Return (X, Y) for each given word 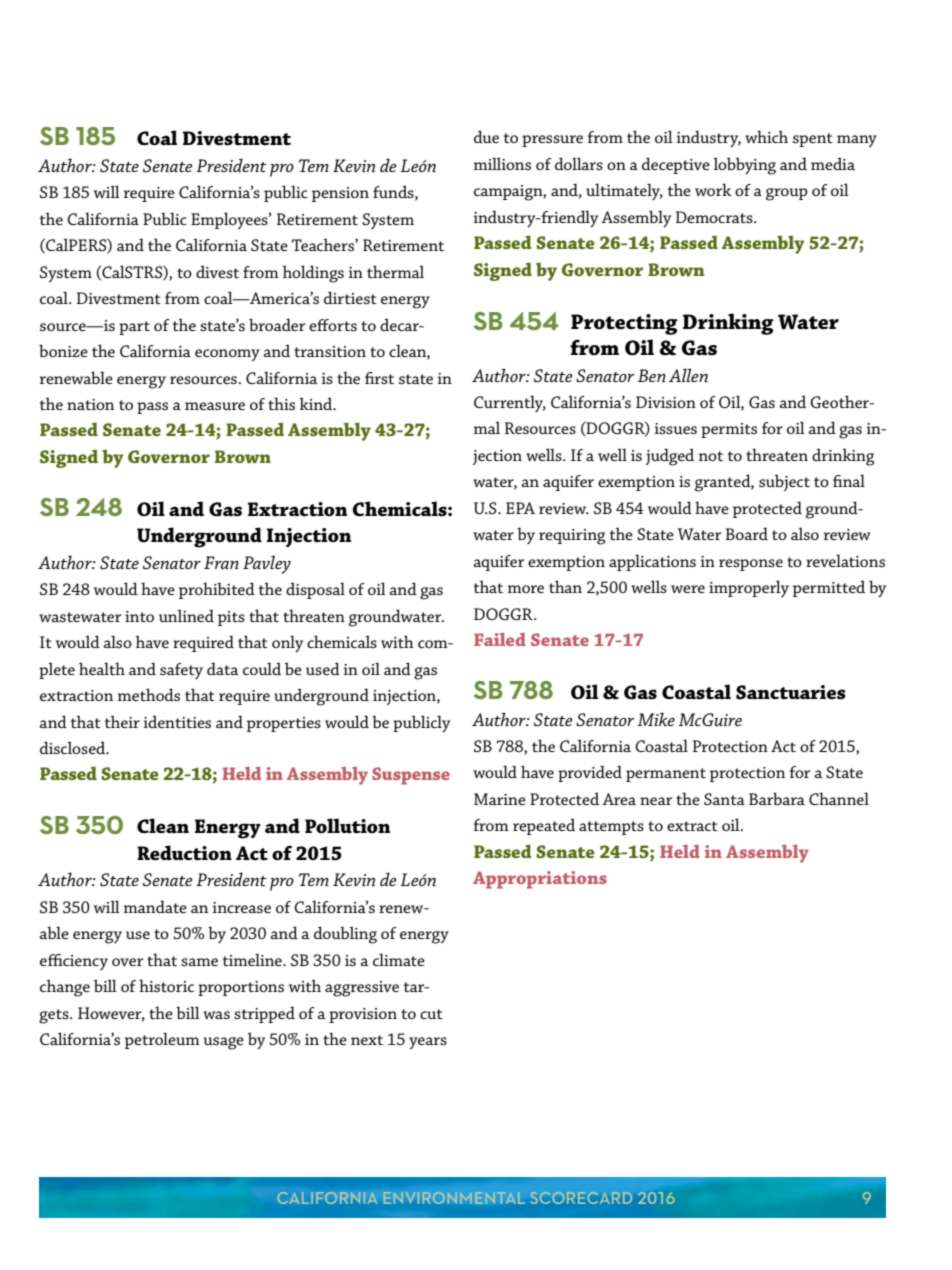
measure (215, 406)
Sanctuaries (791, 692)
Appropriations (540, 880)
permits (729, 430)
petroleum (162, 1040)
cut (431, 1014)
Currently (510, 403)
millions (502, 163)
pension (340, 194)
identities (177, 721)
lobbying (744, 166)
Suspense (411, 776)
